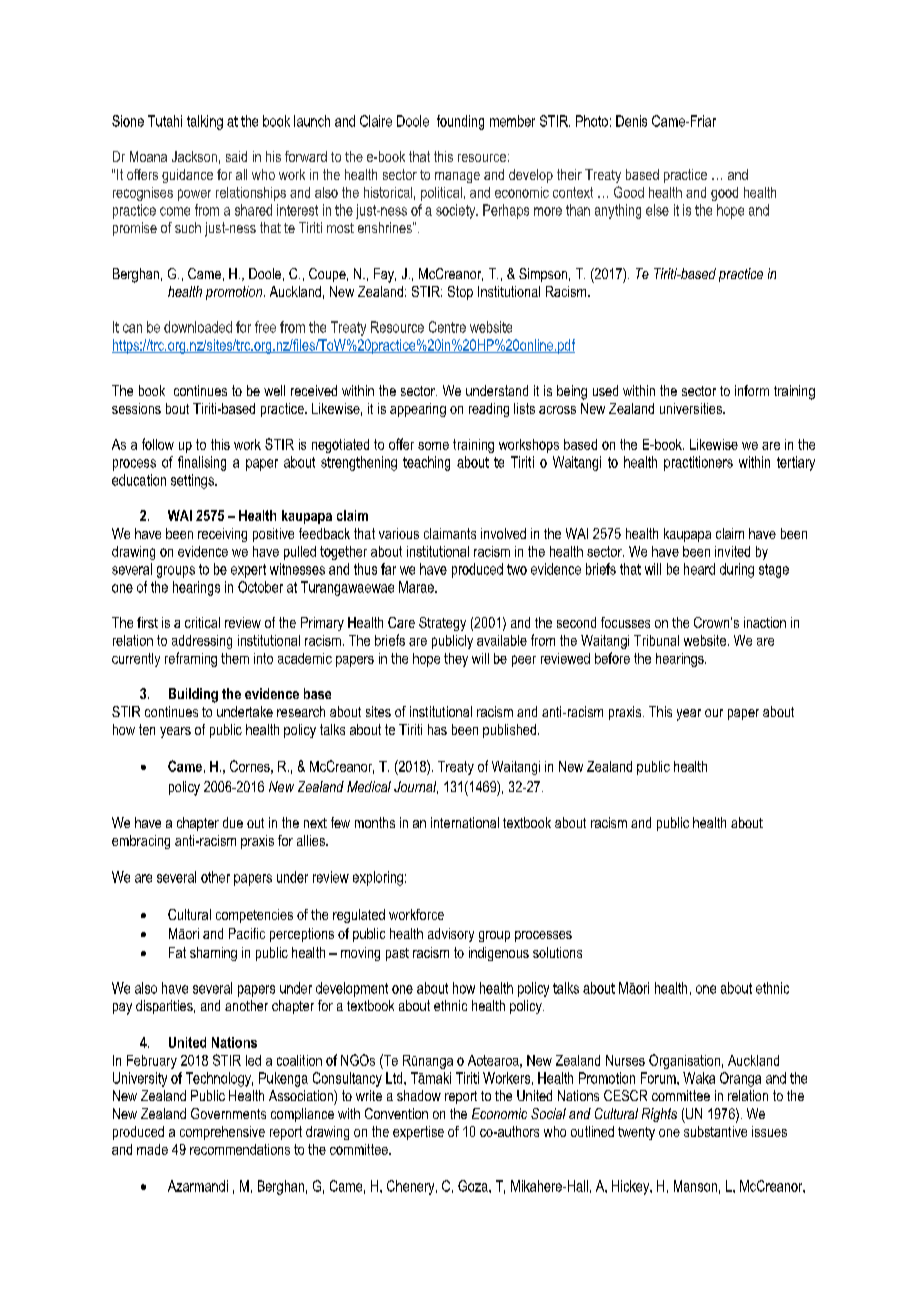 This screenshot has height=1308, width=924. Describe the element at coordinates (194, 156) in the screenshot. I see `Jackson` at that location.
